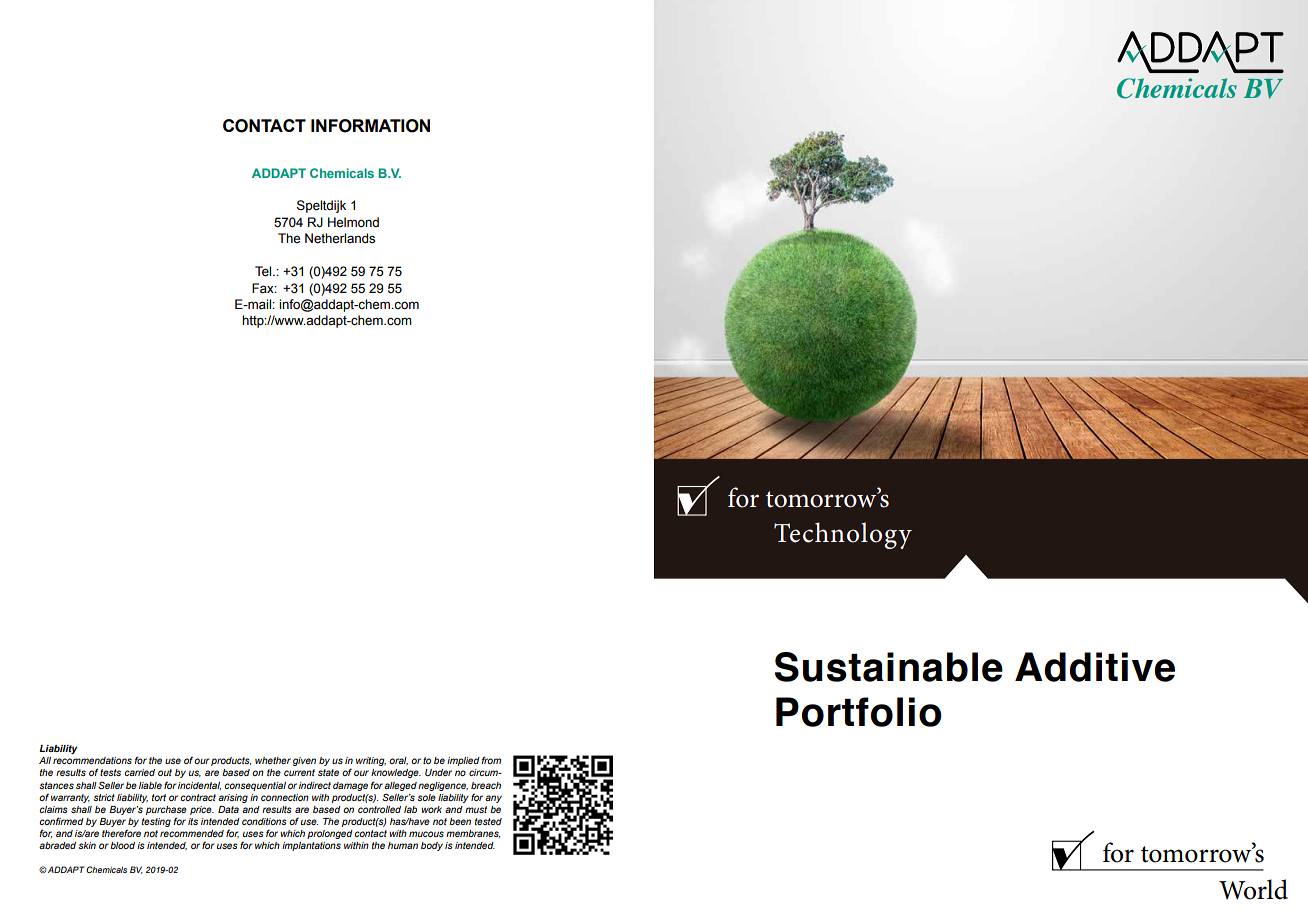  I want to click on Sustainable, so click(889, 667).
